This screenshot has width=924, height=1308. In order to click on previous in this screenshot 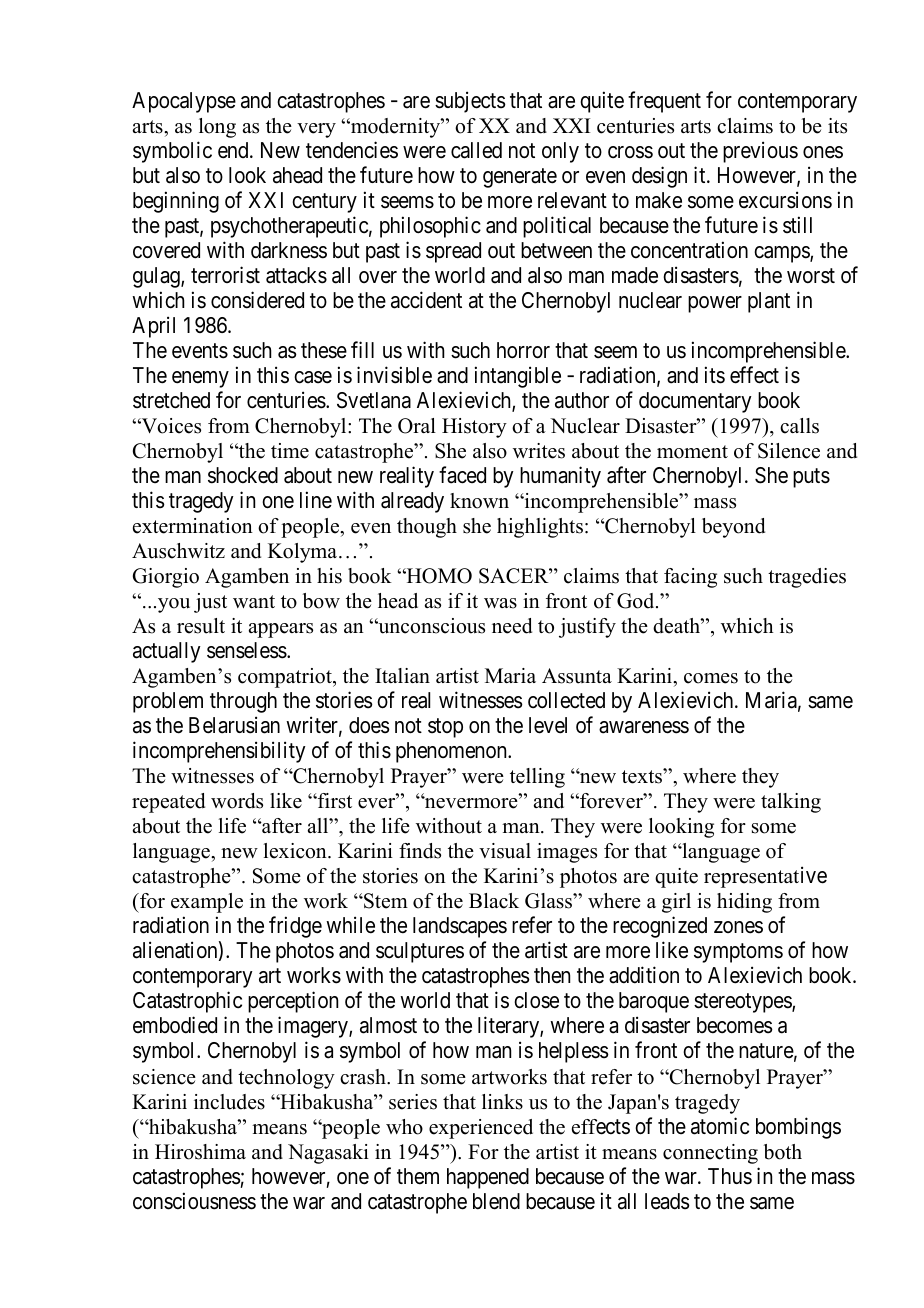, I will do `click(760, 152)`.
